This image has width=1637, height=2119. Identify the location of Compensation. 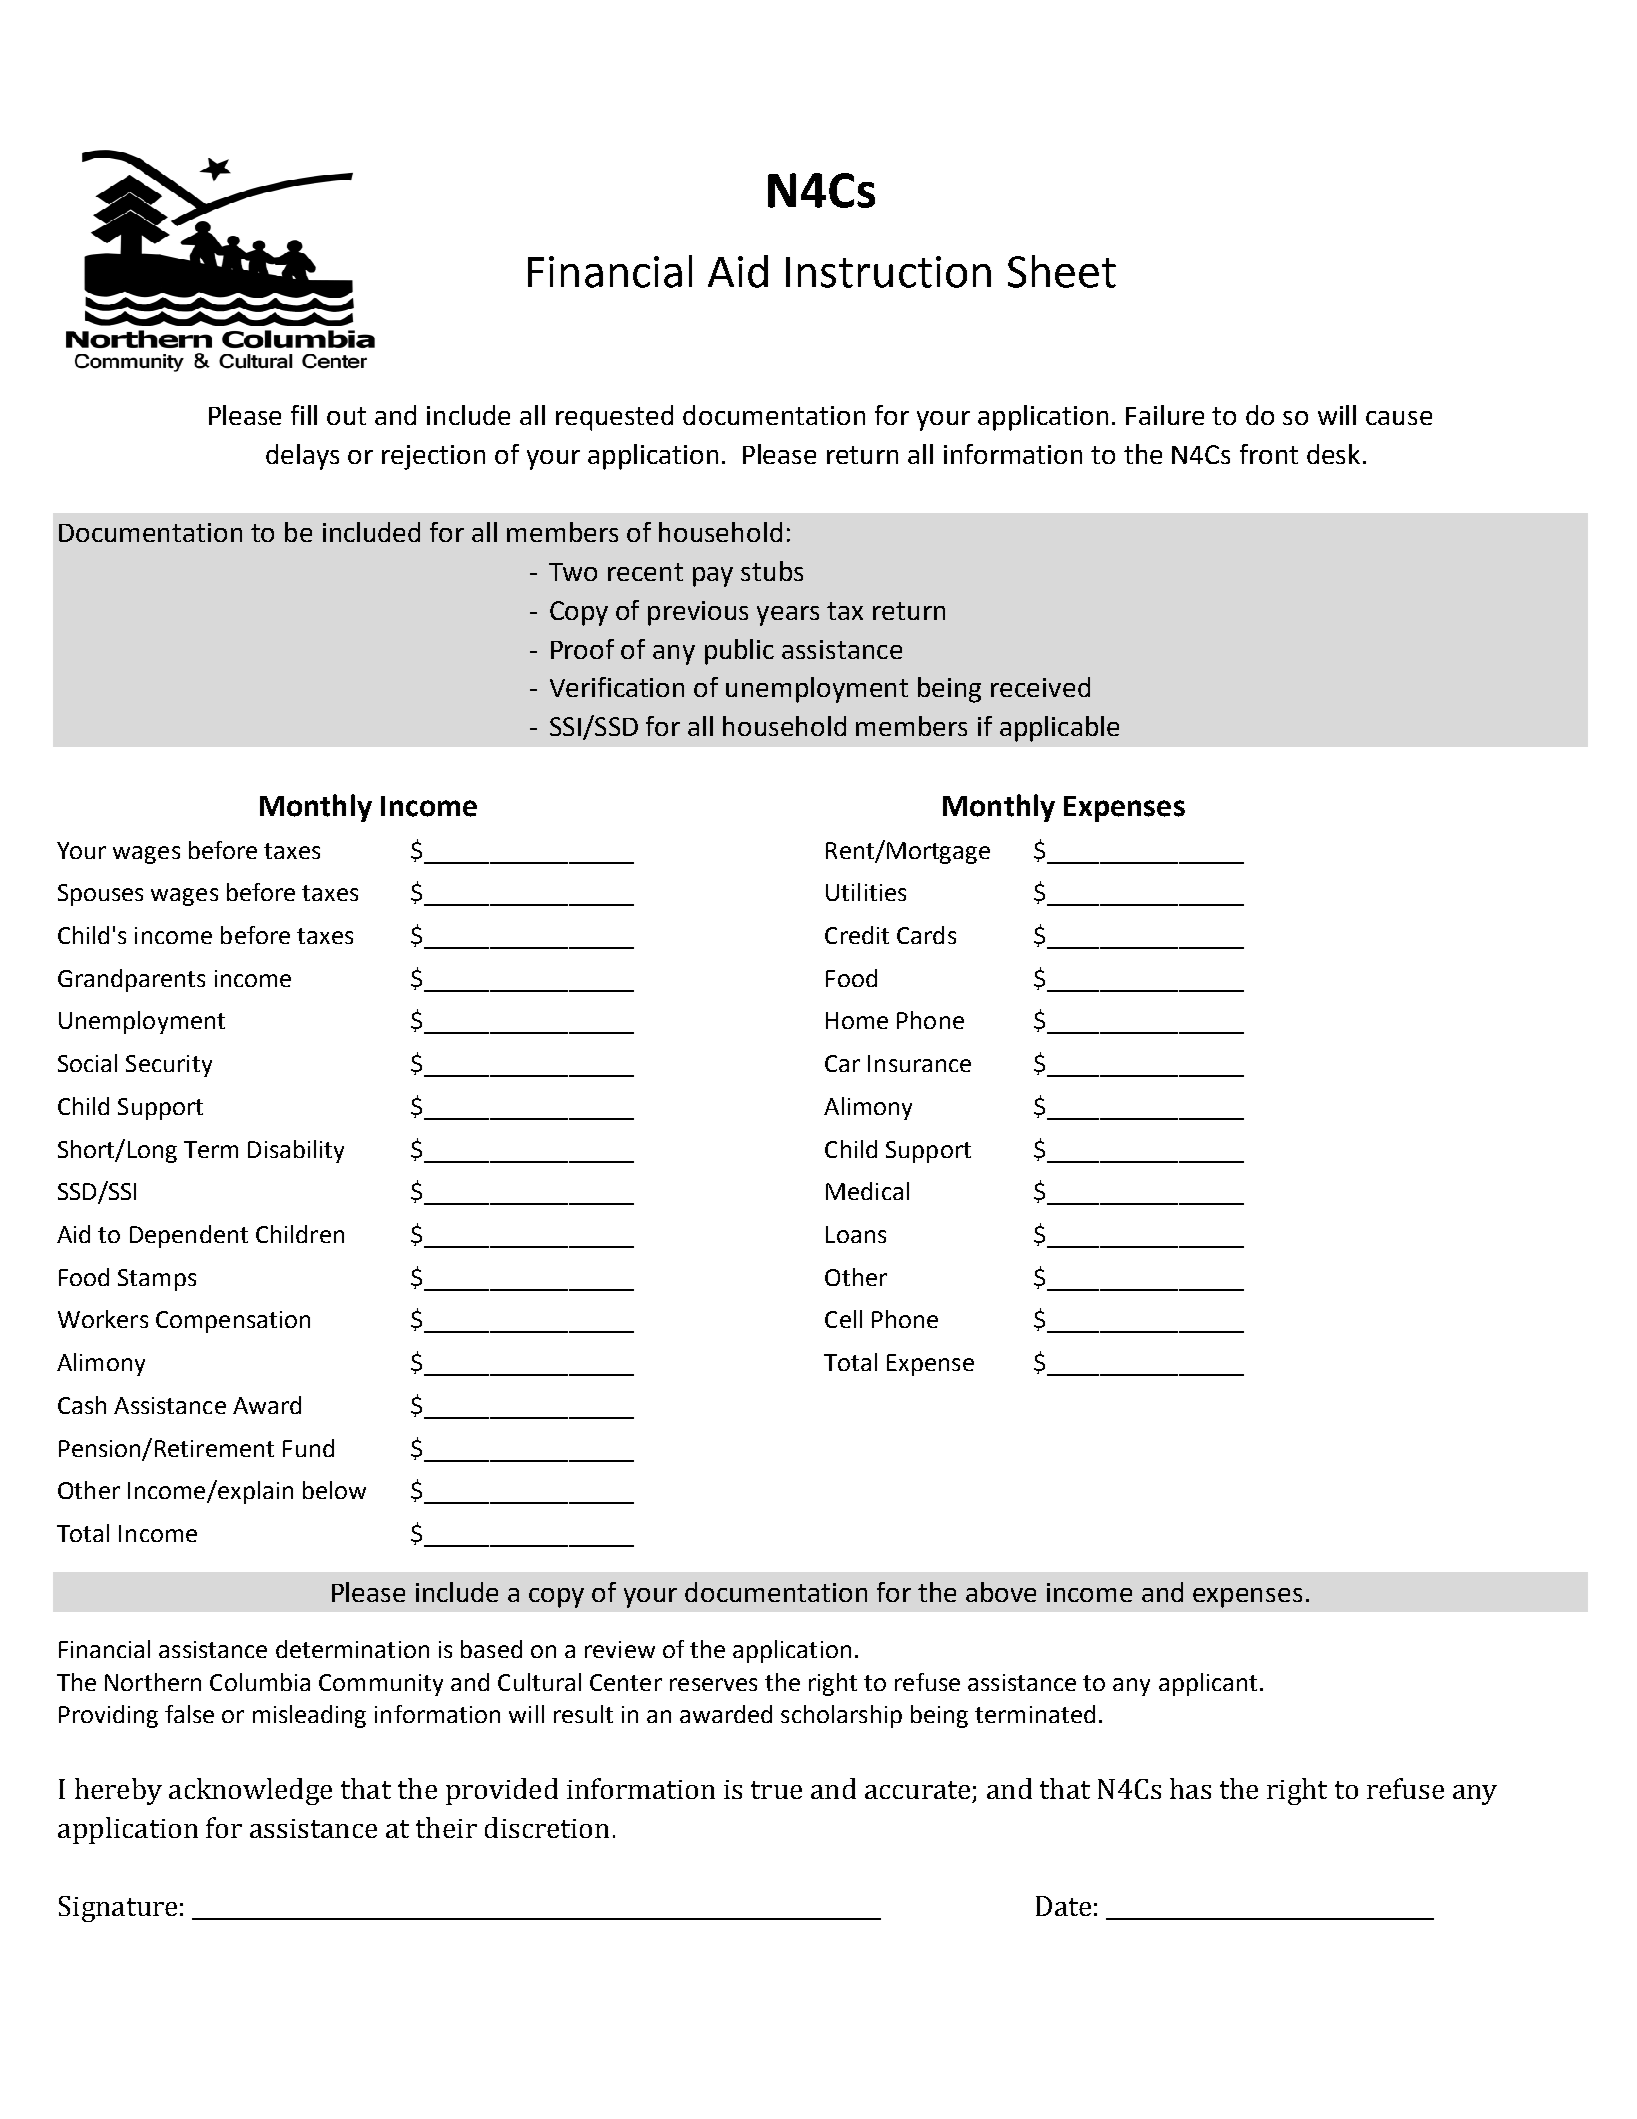
(233, 1322).
